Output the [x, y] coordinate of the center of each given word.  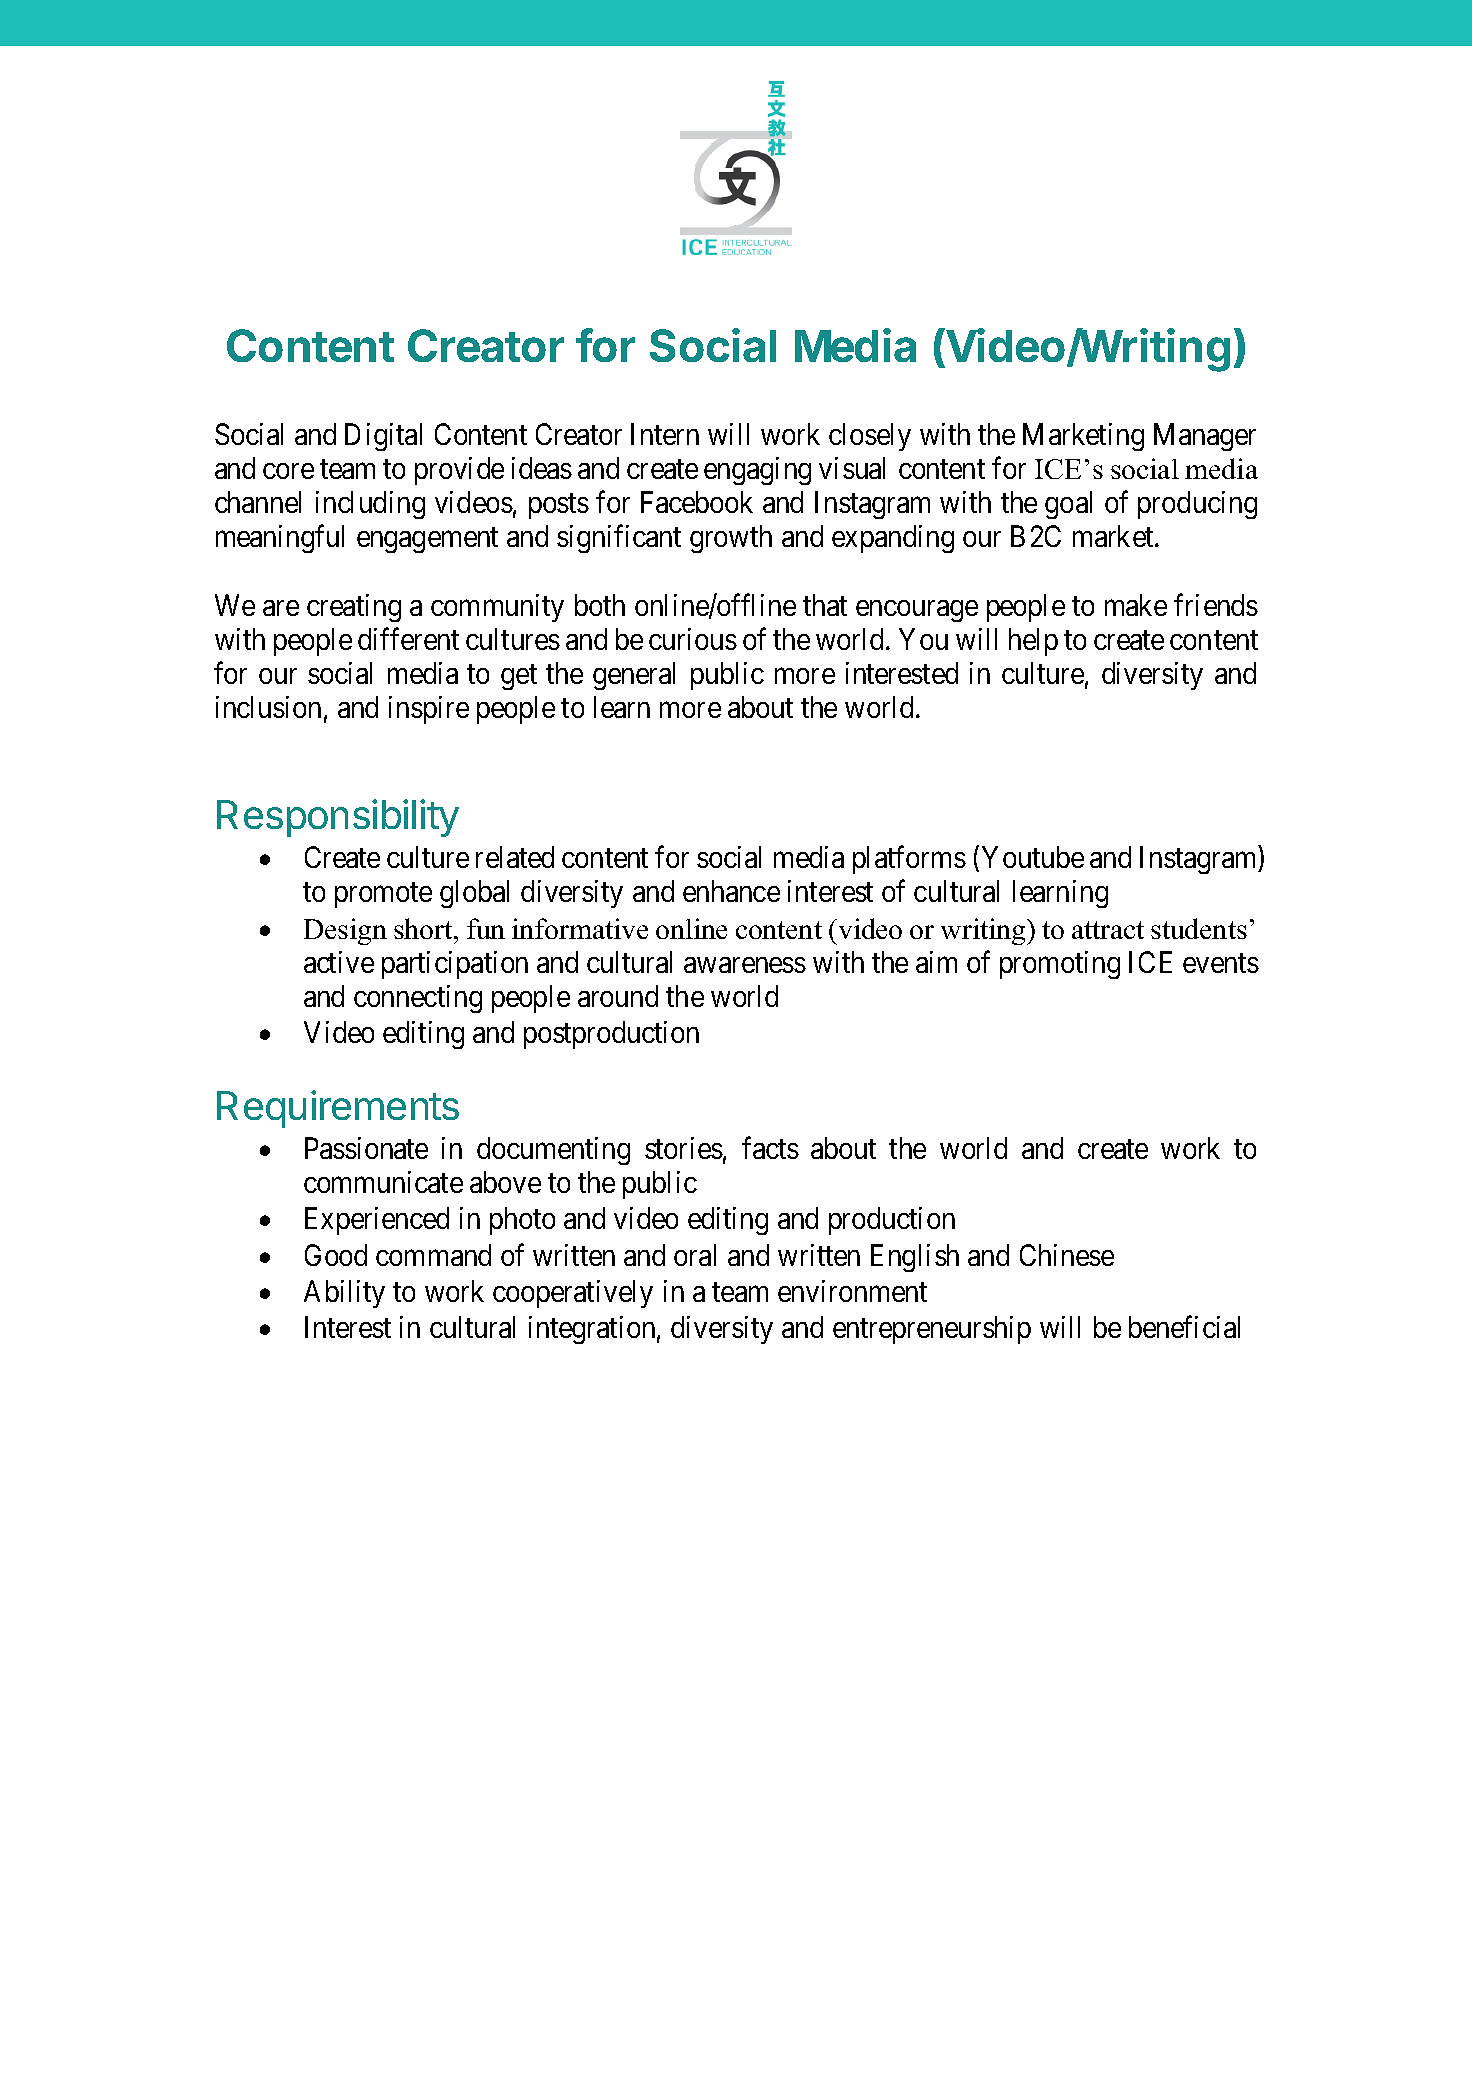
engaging [757, 471]
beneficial [1184, 1327]
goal [1068, 505]
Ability [344, 1294]
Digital [383, 437]
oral [695, 1255]
